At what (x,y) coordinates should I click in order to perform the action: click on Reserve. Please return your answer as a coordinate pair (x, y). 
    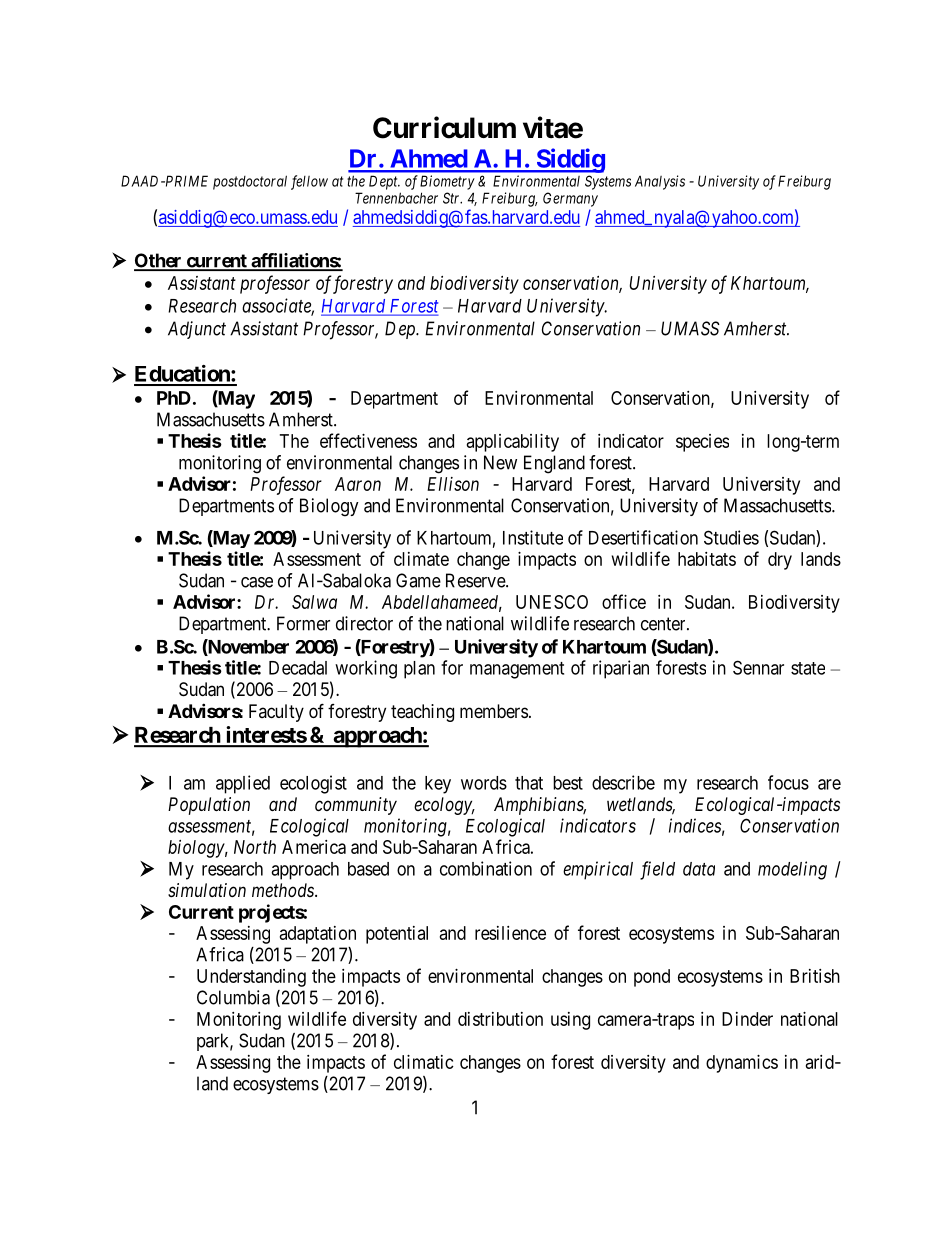
    Looking at the image, I should click on (476, 580).
